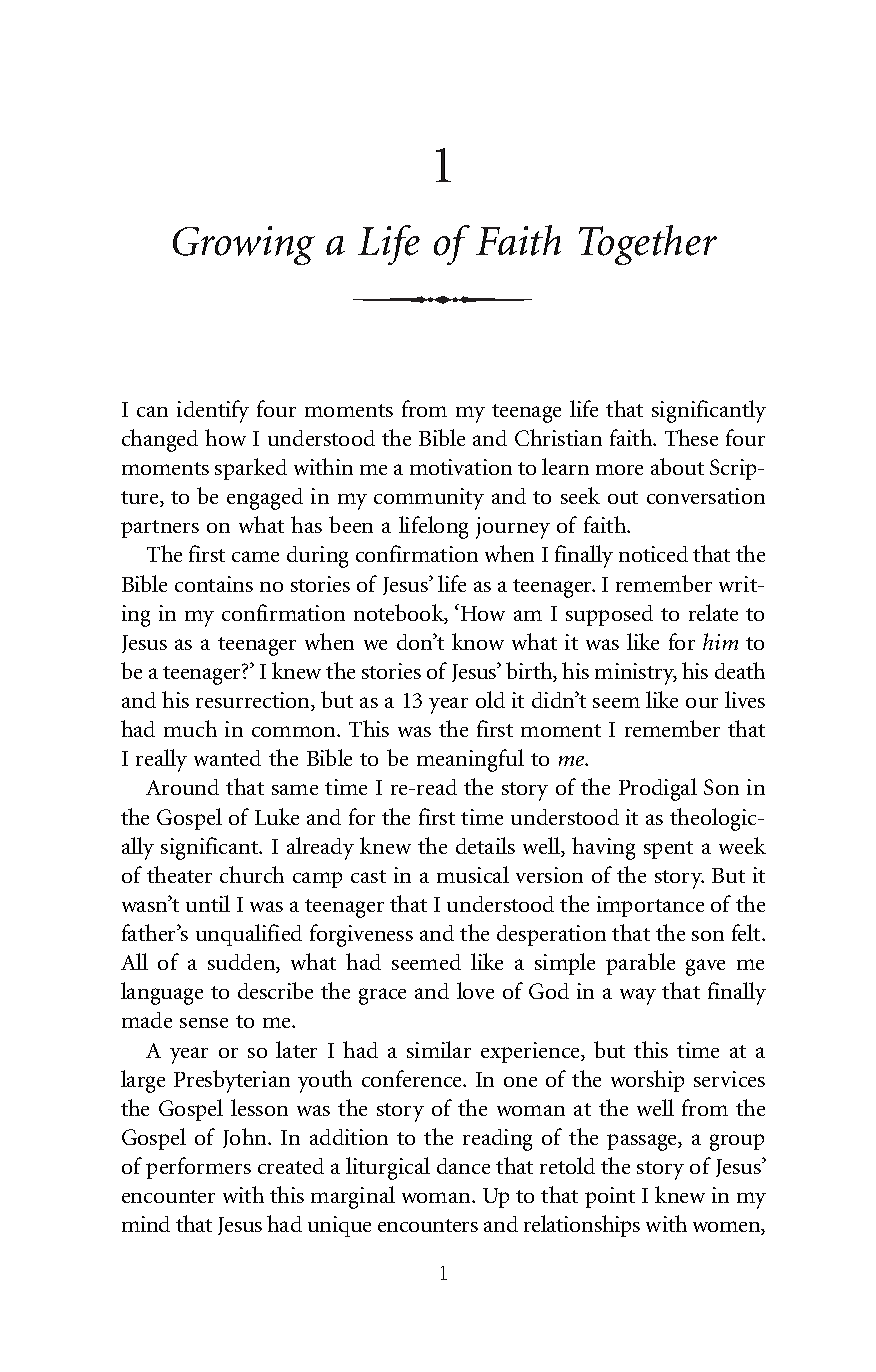 This image has width=876, height=1372. What do you see at coordinates (648, 245) in the image?
I see `Together` at bounding box center [648, 245].
